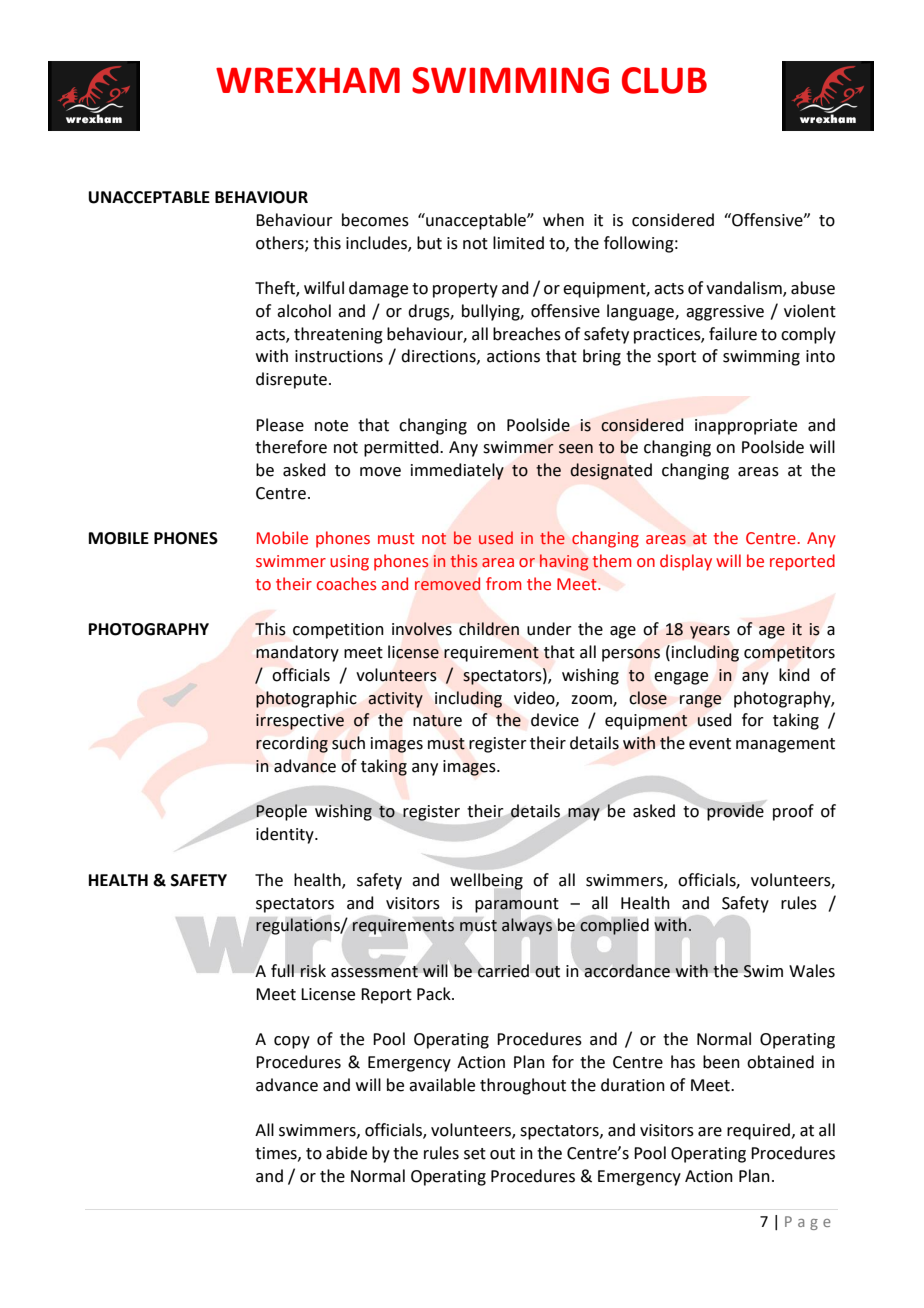 The height and width of the page is (1308, 924). What do you see at coordinates (664, 80) in the page?
I see `CLUB` at bounding box center [664, 80].
